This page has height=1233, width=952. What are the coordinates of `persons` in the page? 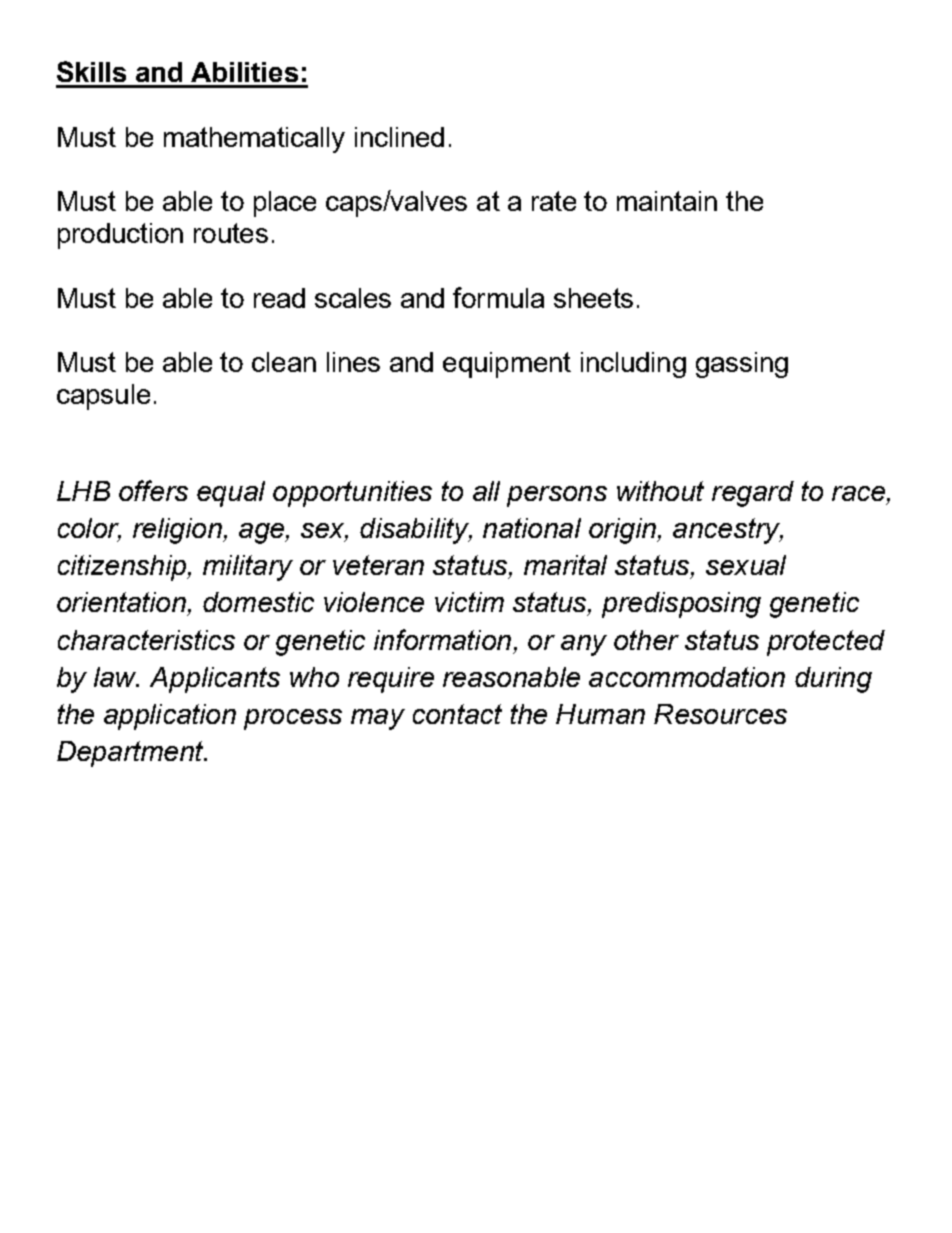 It's located at (557, 496).
